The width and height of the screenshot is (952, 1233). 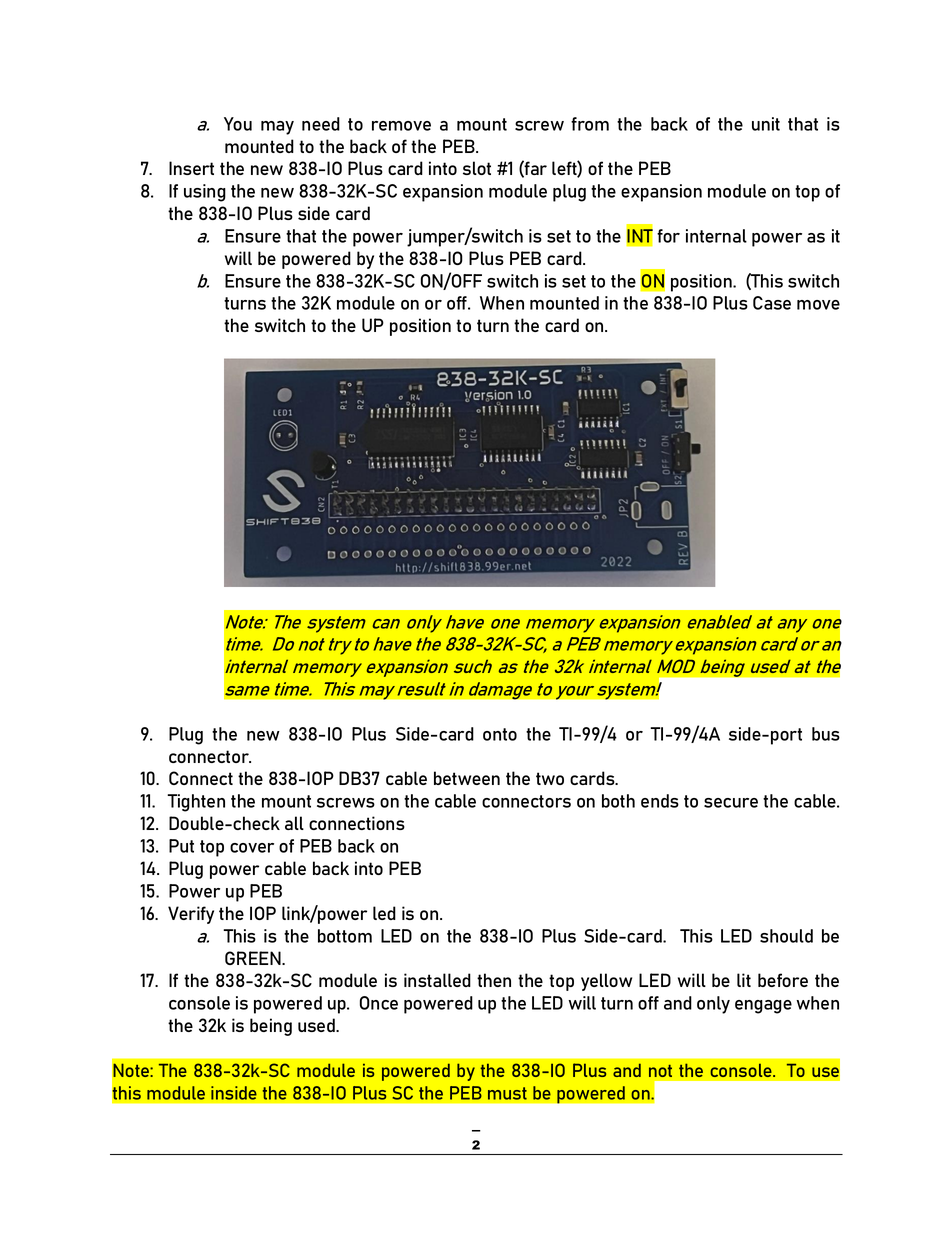 I want to click on unit, so click(x=766, y=124).
